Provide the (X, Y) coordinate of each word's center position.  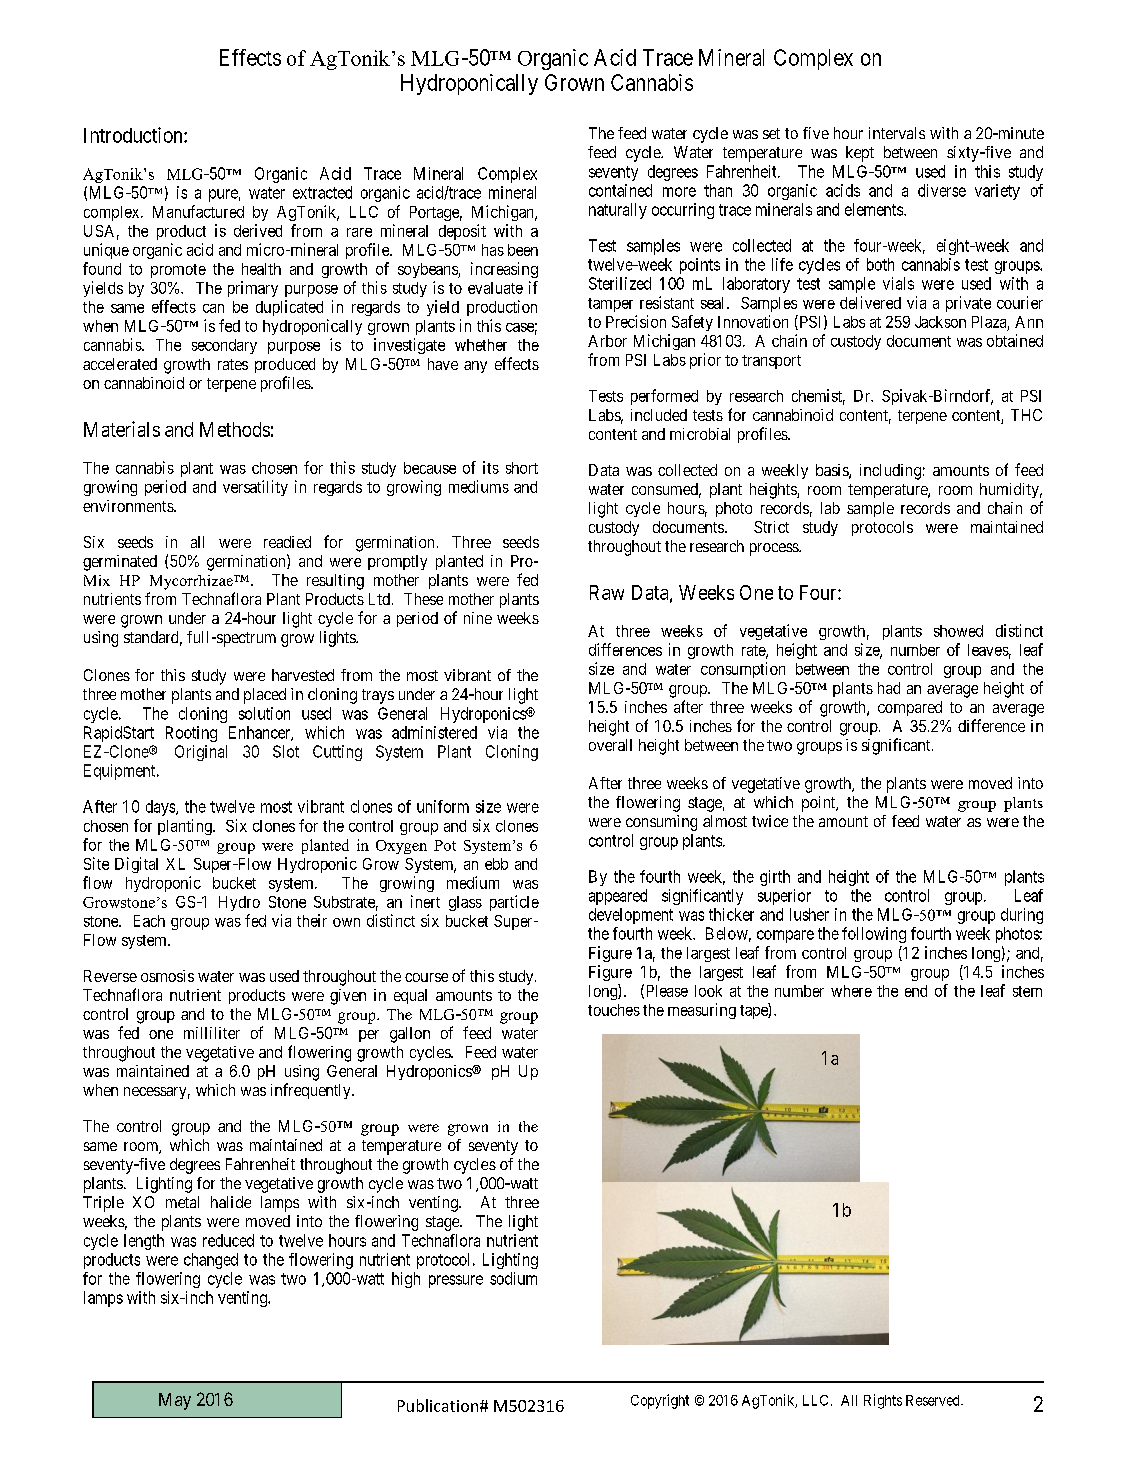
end (916, 991)
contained (620, 190)
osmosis (167, 976)
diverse (942, 190)
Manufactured (198, 211)
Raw (607, 592)
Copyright (660, 1401)
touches (614, 1010)
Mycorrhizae (192, 582)
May (175, 1401)
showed (958, 631)
